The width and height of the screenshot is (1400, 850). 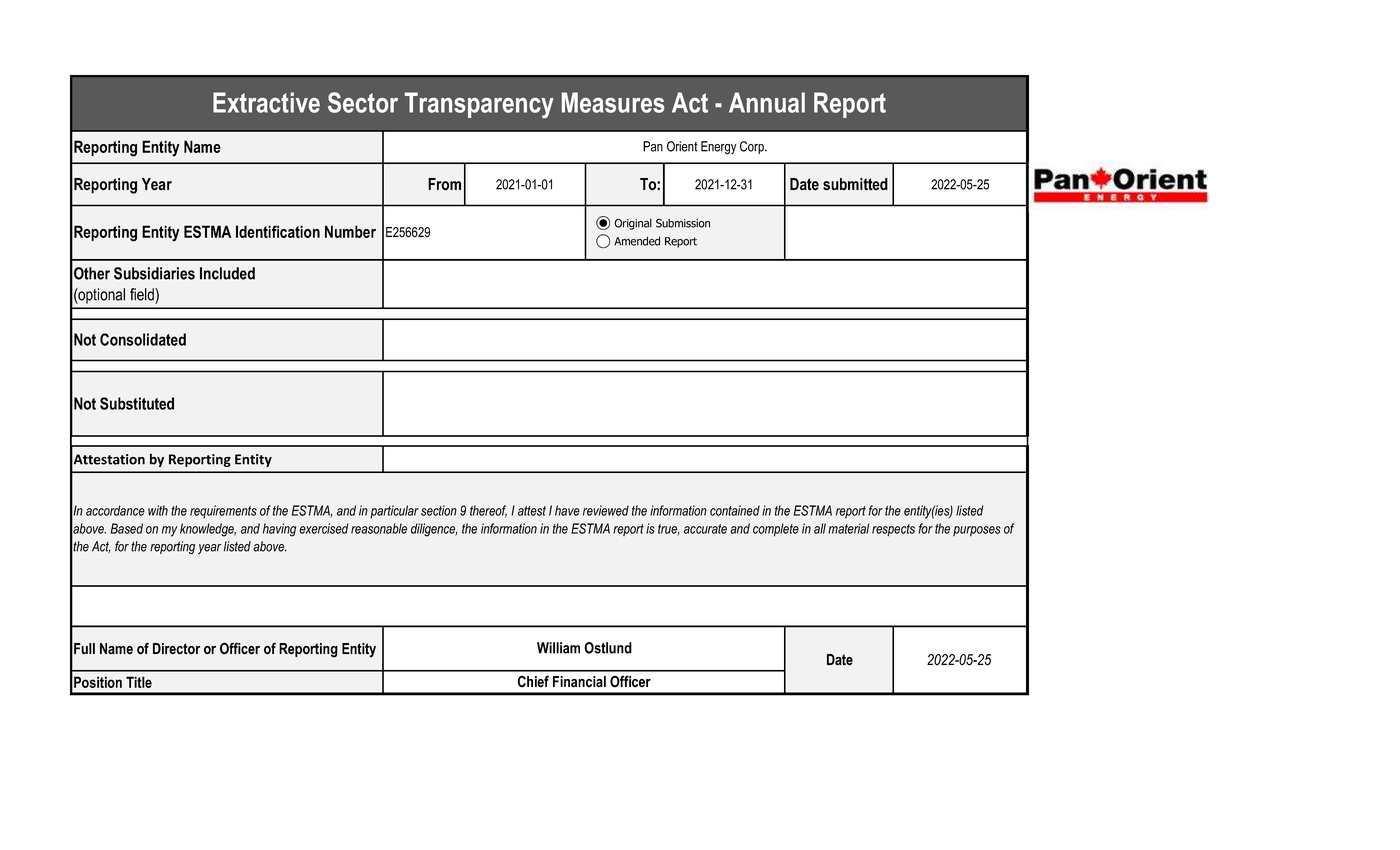 What do you see at coordinates (176, 649) in the screenshot?
I see `Director` at bounding box center [176, 649].
